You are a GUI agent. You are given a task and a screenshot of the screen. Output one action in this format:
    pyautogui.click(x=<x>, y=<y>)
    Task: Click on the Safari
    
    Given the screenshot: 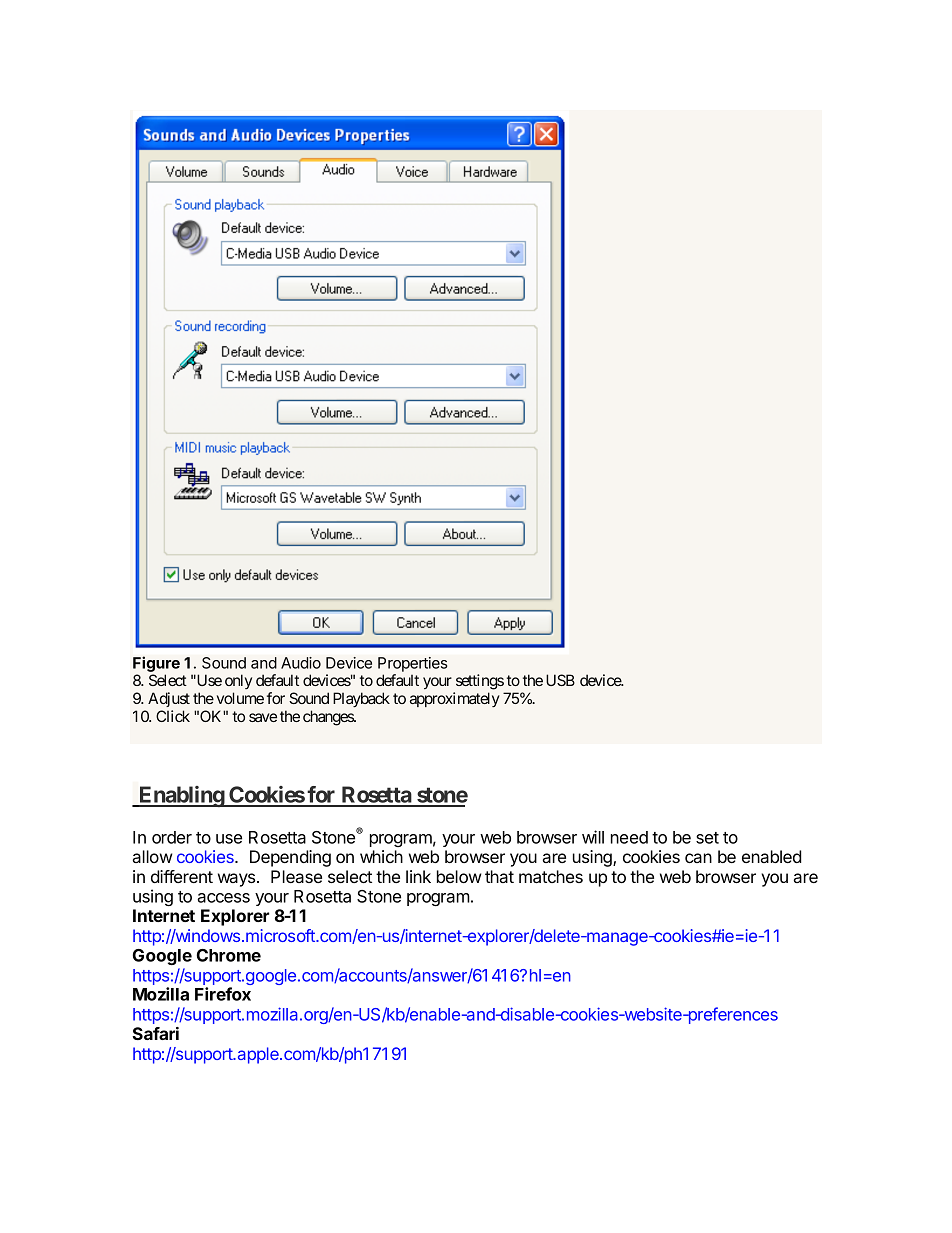 What is the action you would take?
    pyautogui.click(x=155, y=1033)
